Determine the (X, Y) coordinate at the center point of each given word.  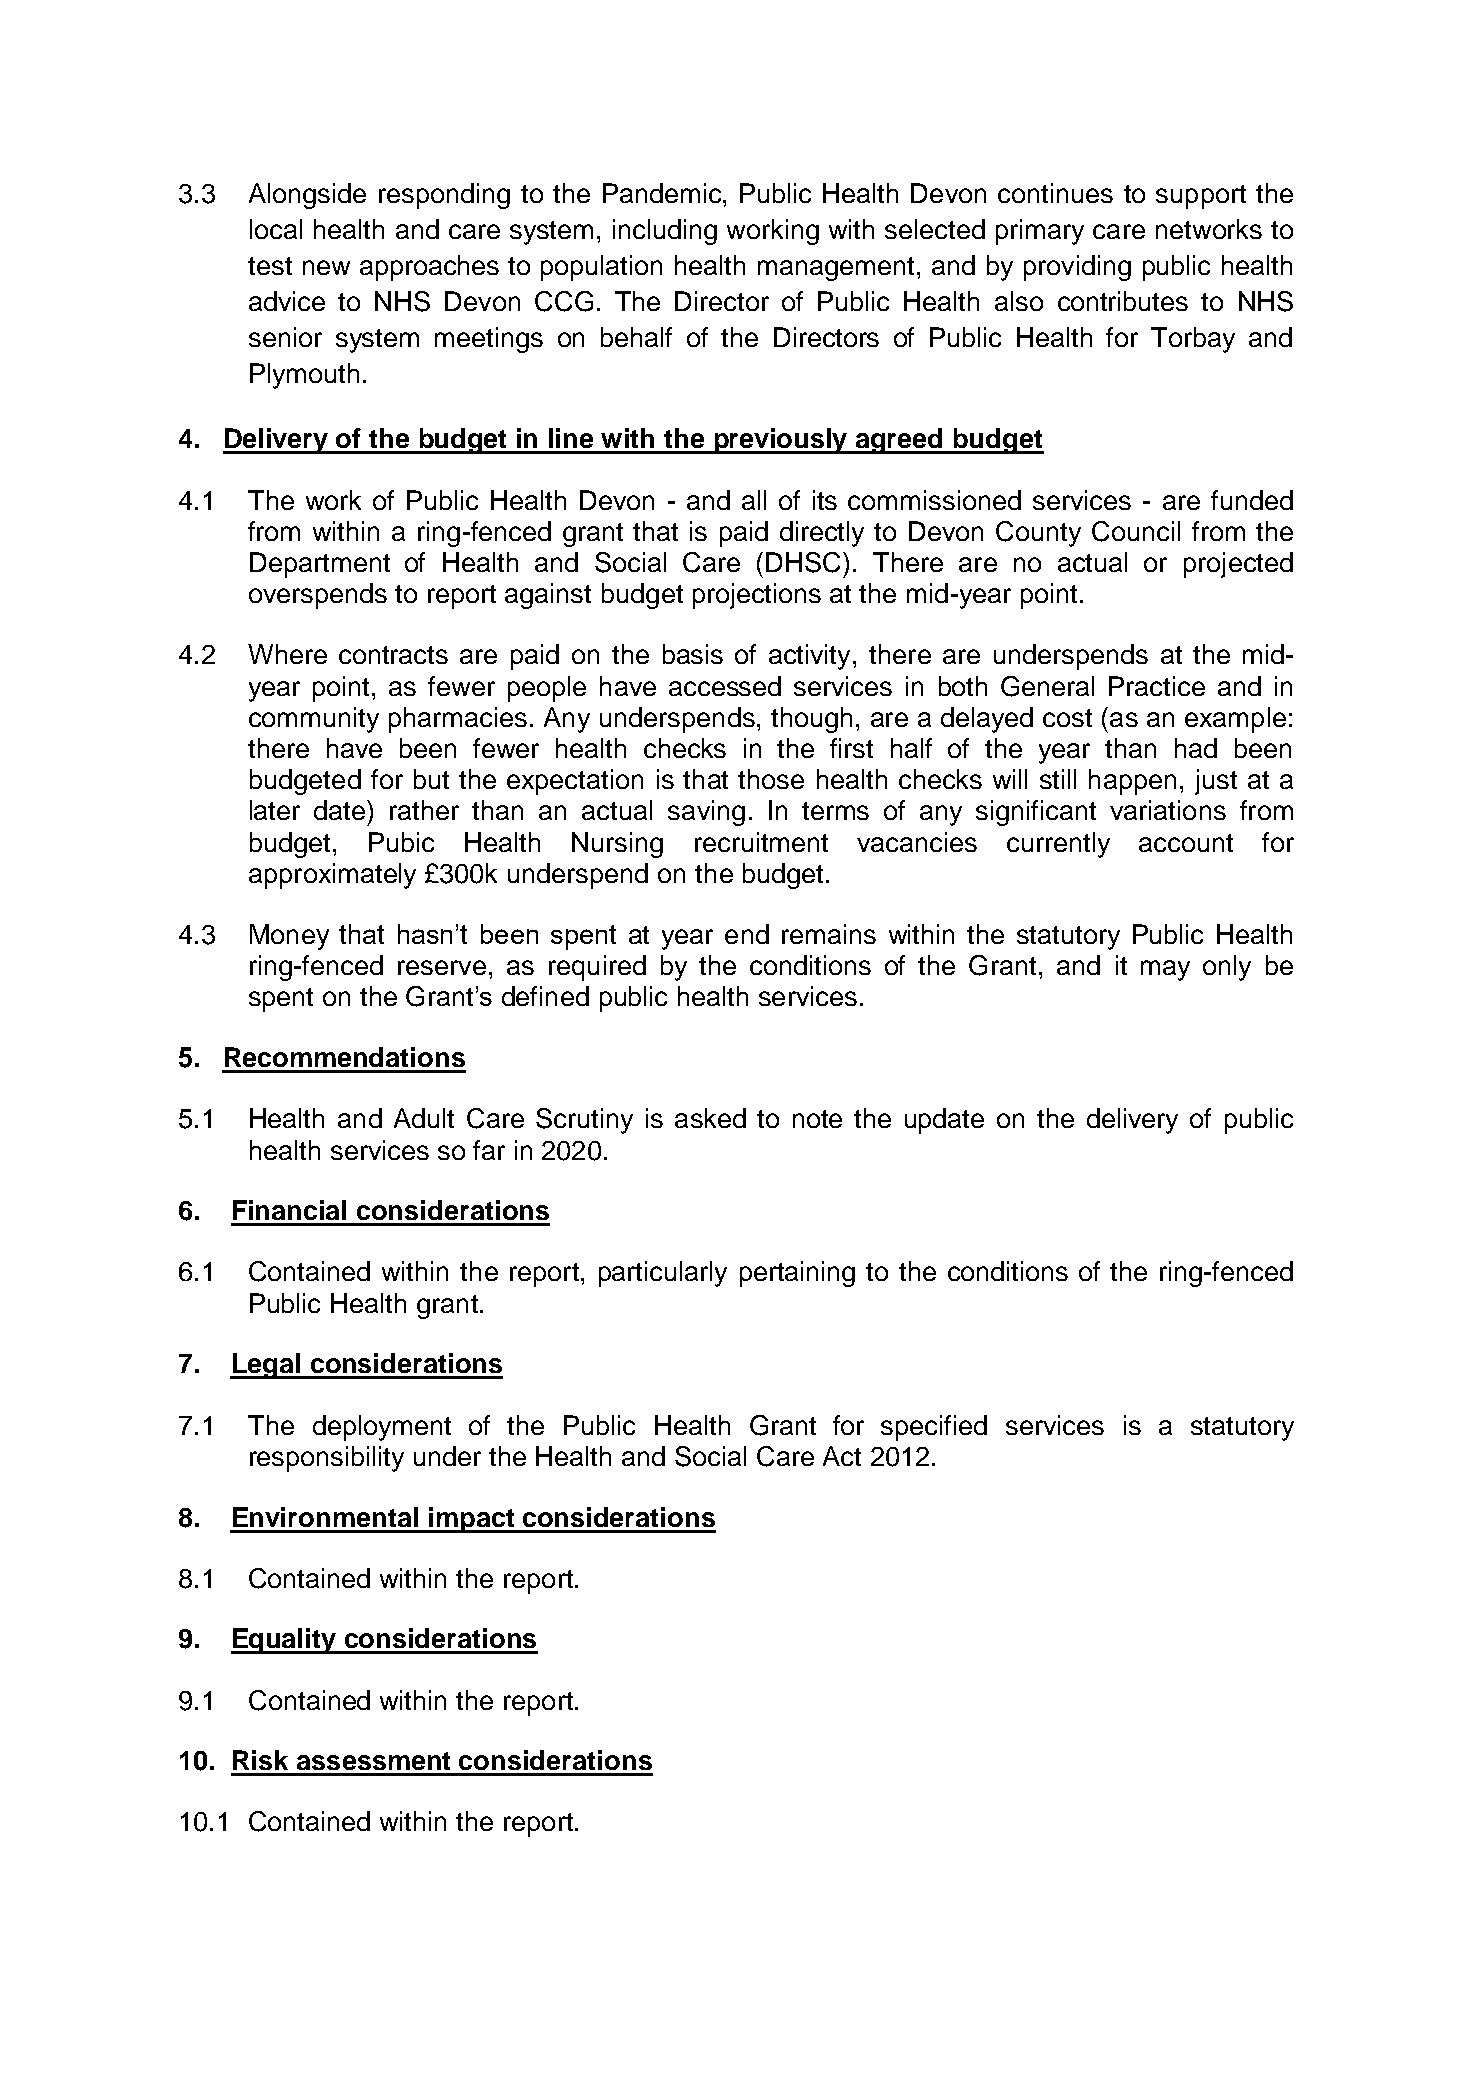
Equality (285, 1641)
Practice (1157, 686)
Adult (424, 1118)
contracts (393, 655)
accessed (725, 686)
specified (934, 1428)
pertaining (797, 1274)
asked (710, 1118)
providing (1077, 268)
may (1165, 970)
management (836, 269)
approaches (429, 268)
